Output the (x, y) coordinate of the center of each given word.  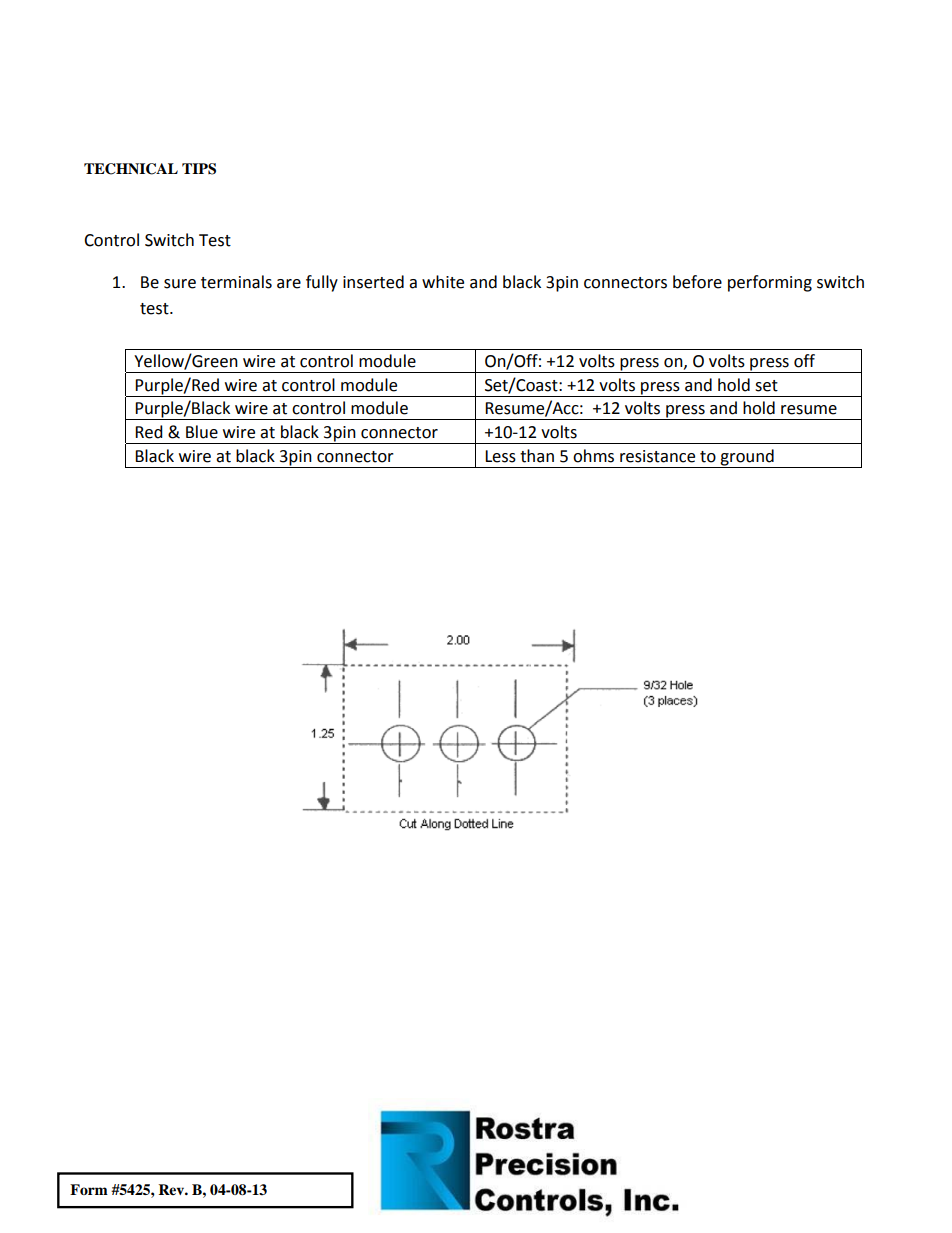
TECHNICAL (131, 169)
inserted (373, 282)
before (697, 282)
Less (500, 456)
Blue (202, 432)
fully (322, 283)
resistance (657, 456)
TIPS (199, 169)
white (443, 282)
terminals (236, 282)
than (537, 456)
